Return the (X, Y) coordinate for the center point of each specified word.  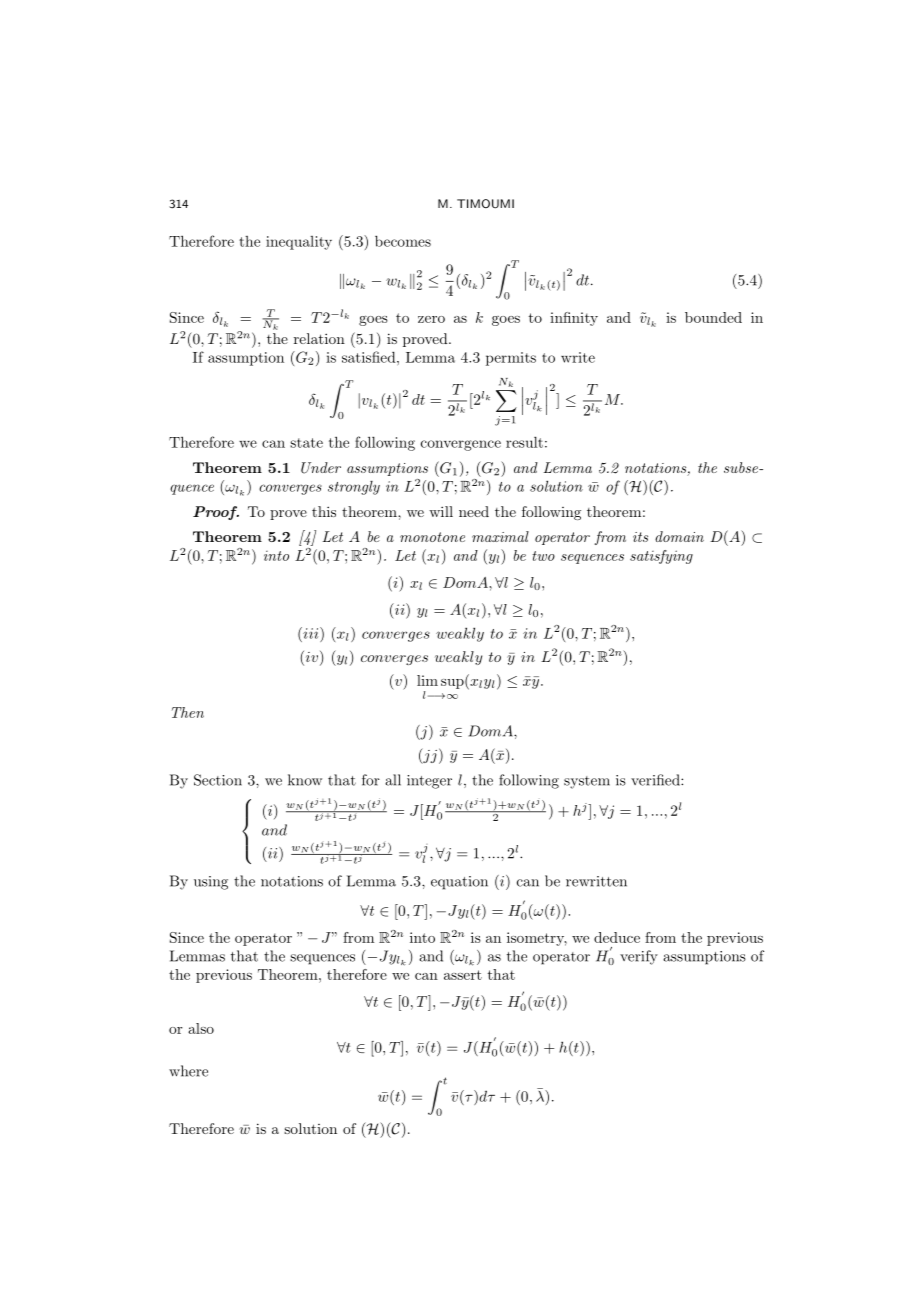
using (211, 883)
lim (427, 680)
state (306, 443)
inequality (299, 243)
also (201, 1028)
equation (459, 883)
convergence (461, 445)
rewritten (596, 881)
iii (311, 633)
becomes (403, 241)
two (543, 556)
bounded (713, 317)
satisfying (661, 557)
